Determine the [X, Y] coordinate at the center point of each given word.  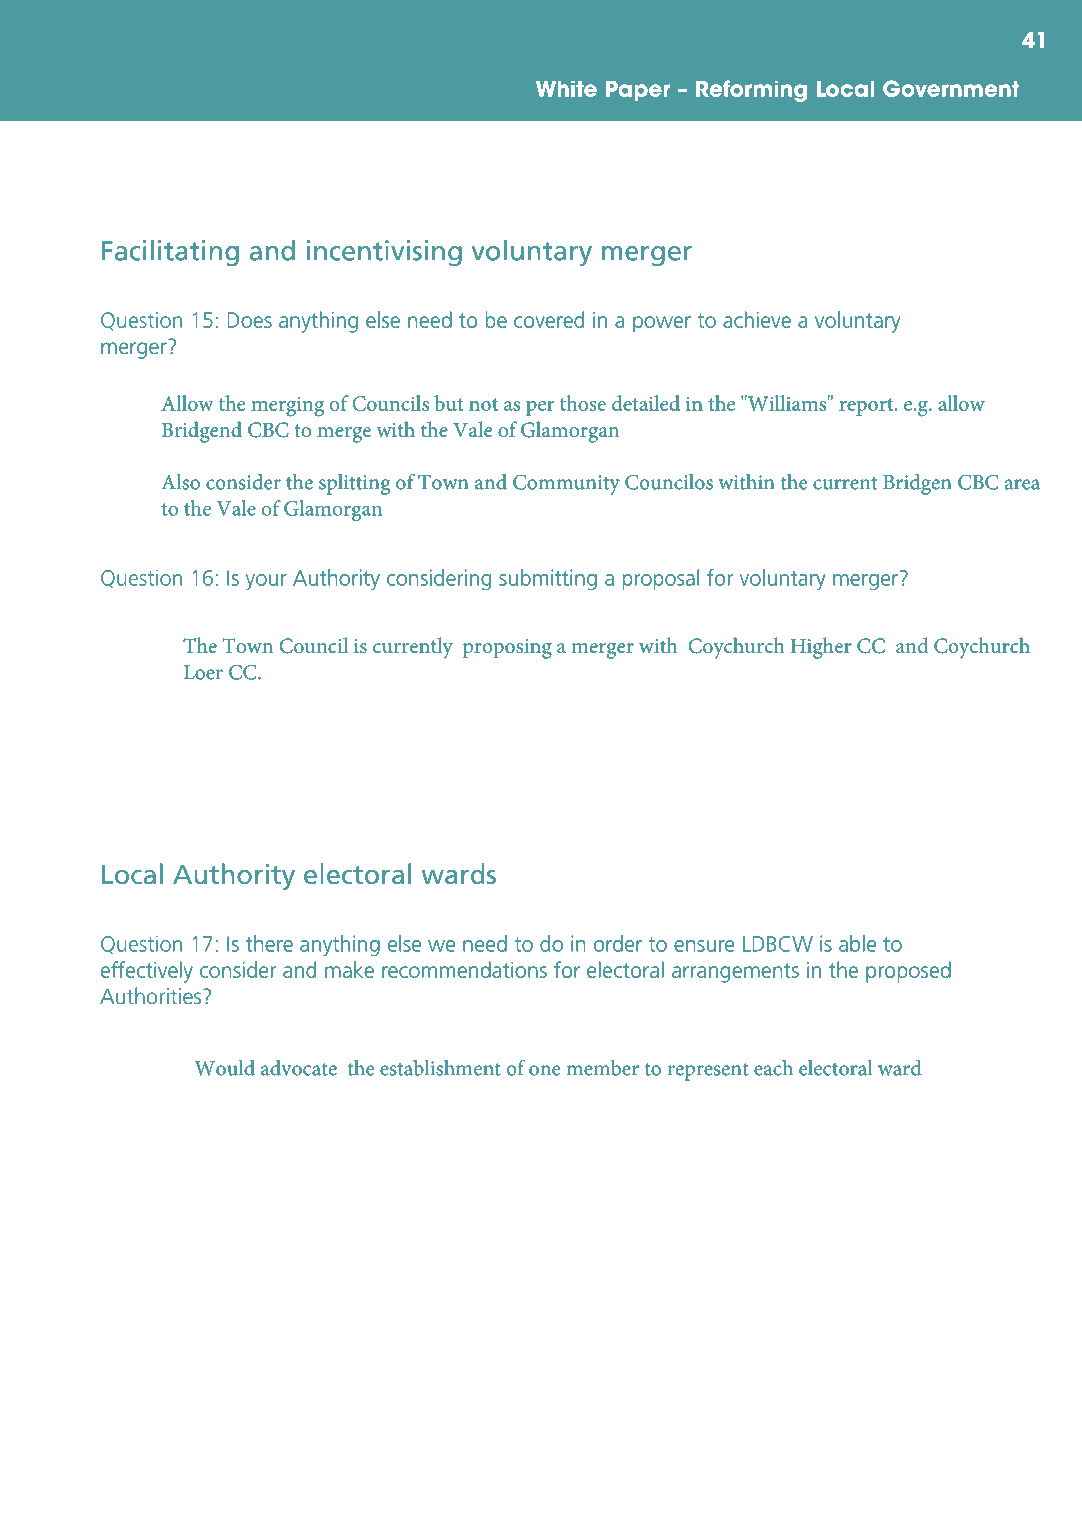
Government [951, 88]
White [566, 88]
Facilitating [170, 253]
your [266, 582]
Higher [821, 648]
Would [224, 1068]
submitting [548, 579]
